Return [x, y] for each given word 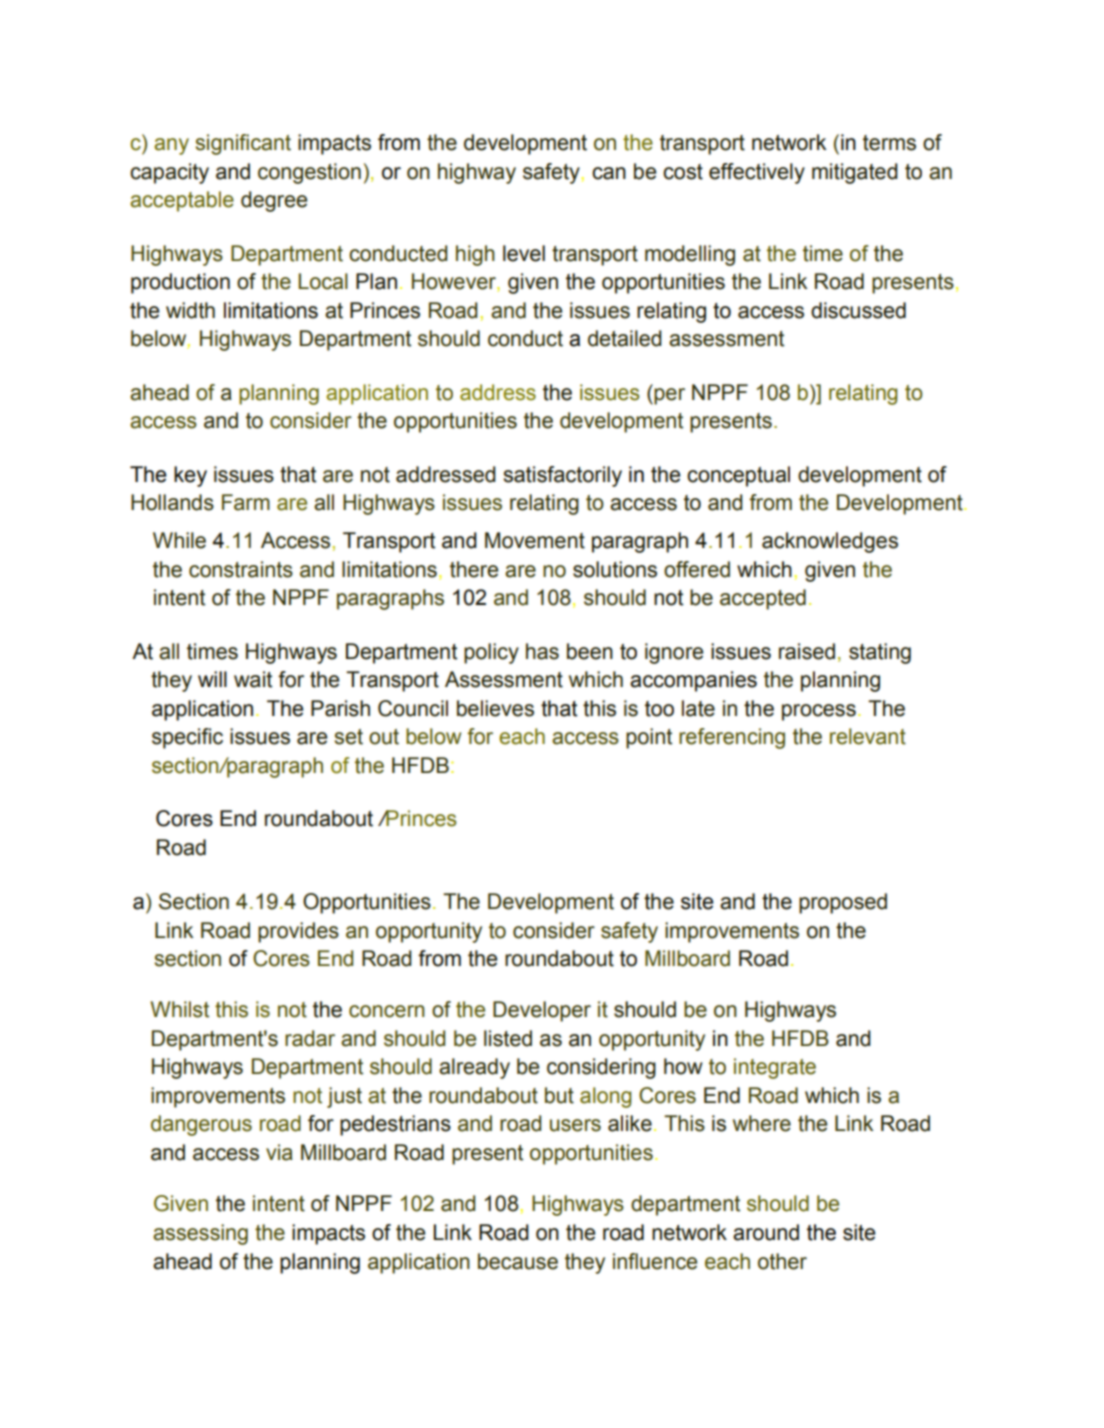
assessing [200, 1234]
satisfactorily [562, 476]
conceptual [738, 476]
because [518, 1261]
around [766, 1232]
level [524, 253]
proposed [843, 903]
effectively [757, 173]
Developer [542, 1011]
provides [298, 932]
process [819, 712]
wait [253, 679]
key [190, 476]
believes [495, 708]
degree [274, 201]
